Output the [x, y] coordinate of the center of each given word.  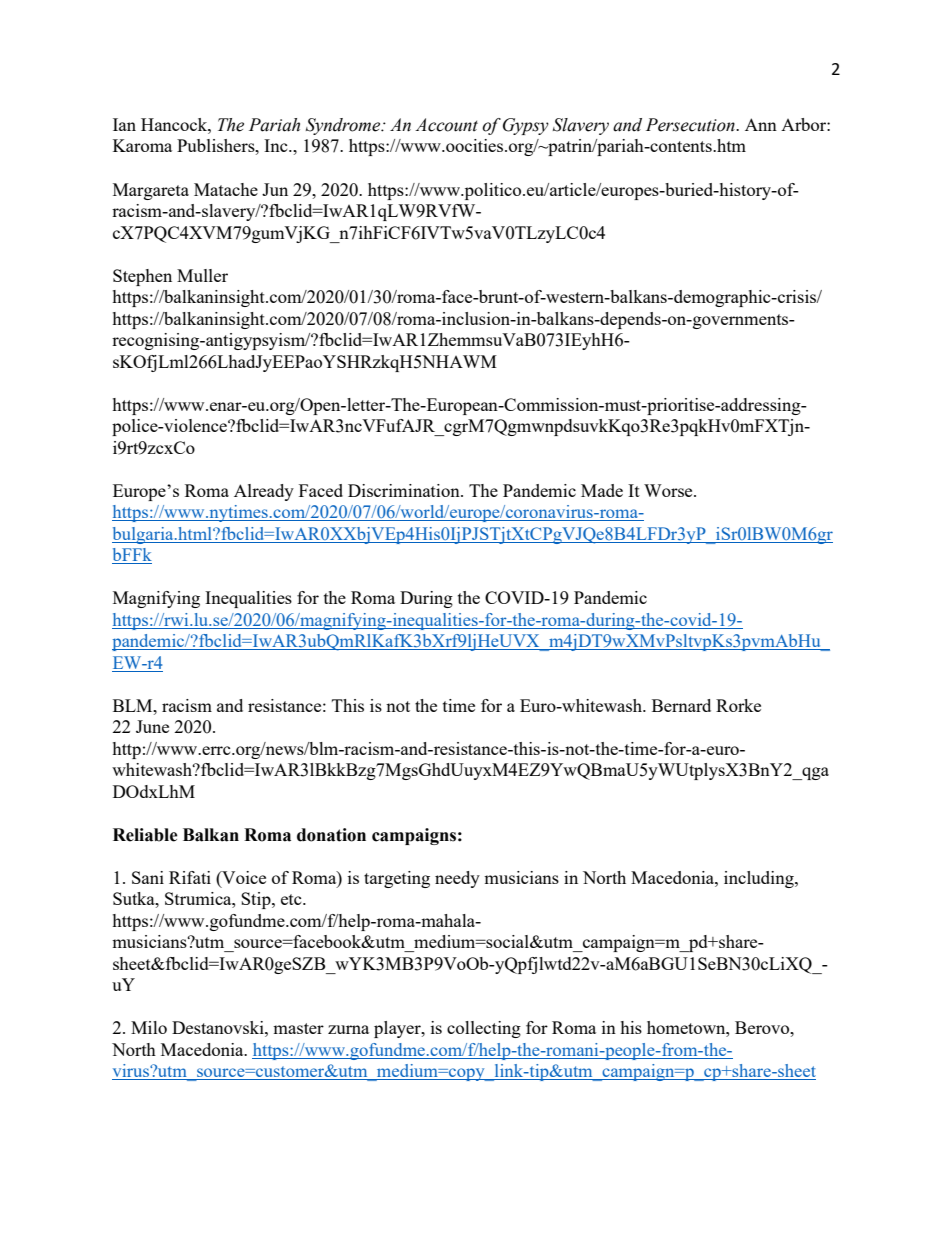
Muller [202, 275]
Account [446, 125]
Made [602, 490]
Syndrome [344, 126]
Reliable [145, 835]
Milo [149, 1027]
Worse [669, 490]
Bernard [681, 705]
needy [457, 879]
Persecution [691, 125]
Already [264, 492]
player [398, 1029]
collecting [484, 1029]
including [760, 879]
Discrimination [405, 490]
